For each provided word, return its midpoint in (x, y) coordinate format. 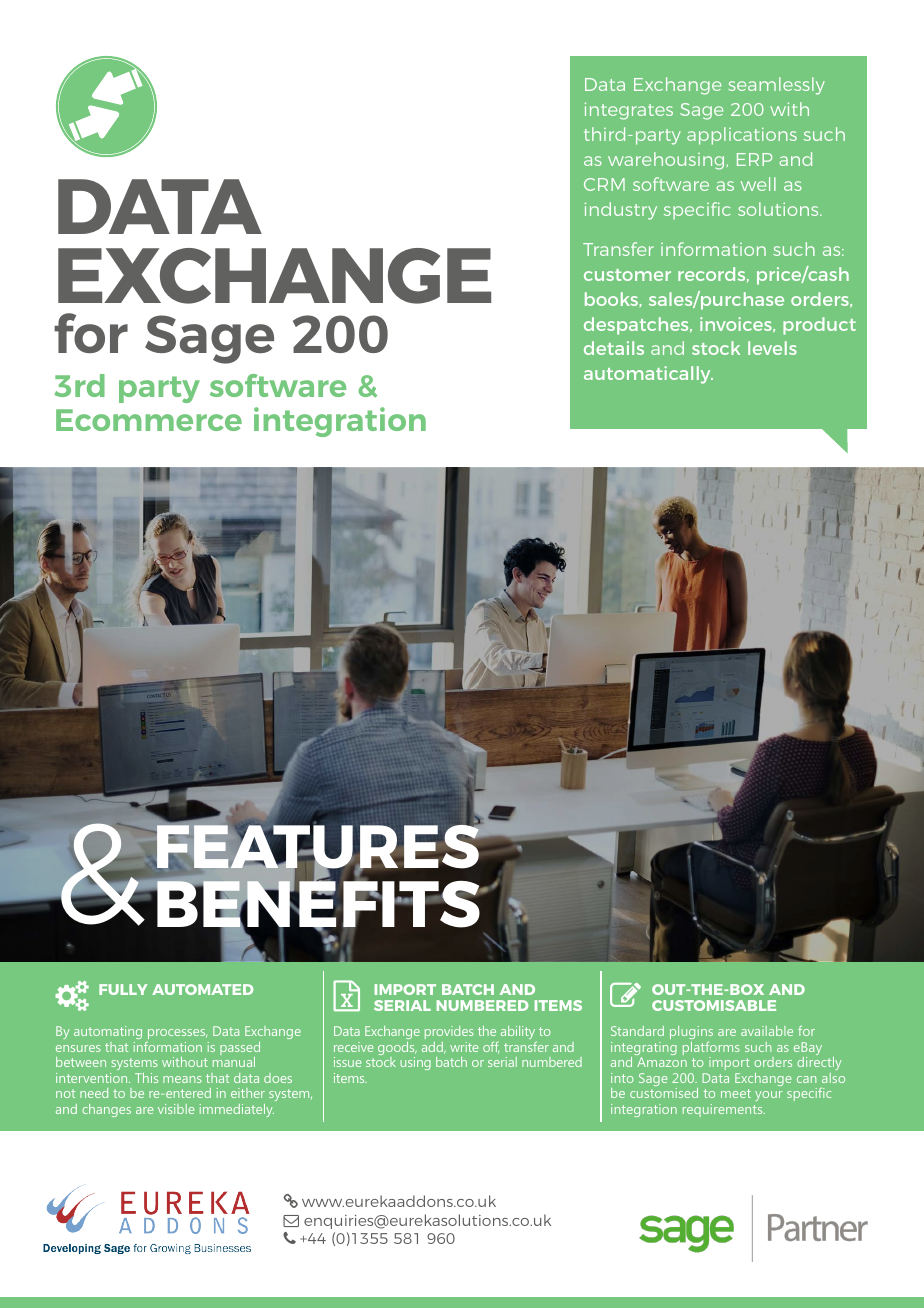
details (614, 348)
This (146, 1078)
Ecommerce (149, 420)
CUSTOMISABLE (714, 1005)
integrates (629, 111)
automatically (648, 375)
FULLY (123, 989)
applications (742, 136)
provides (449, 1032)
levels (772, 348)
